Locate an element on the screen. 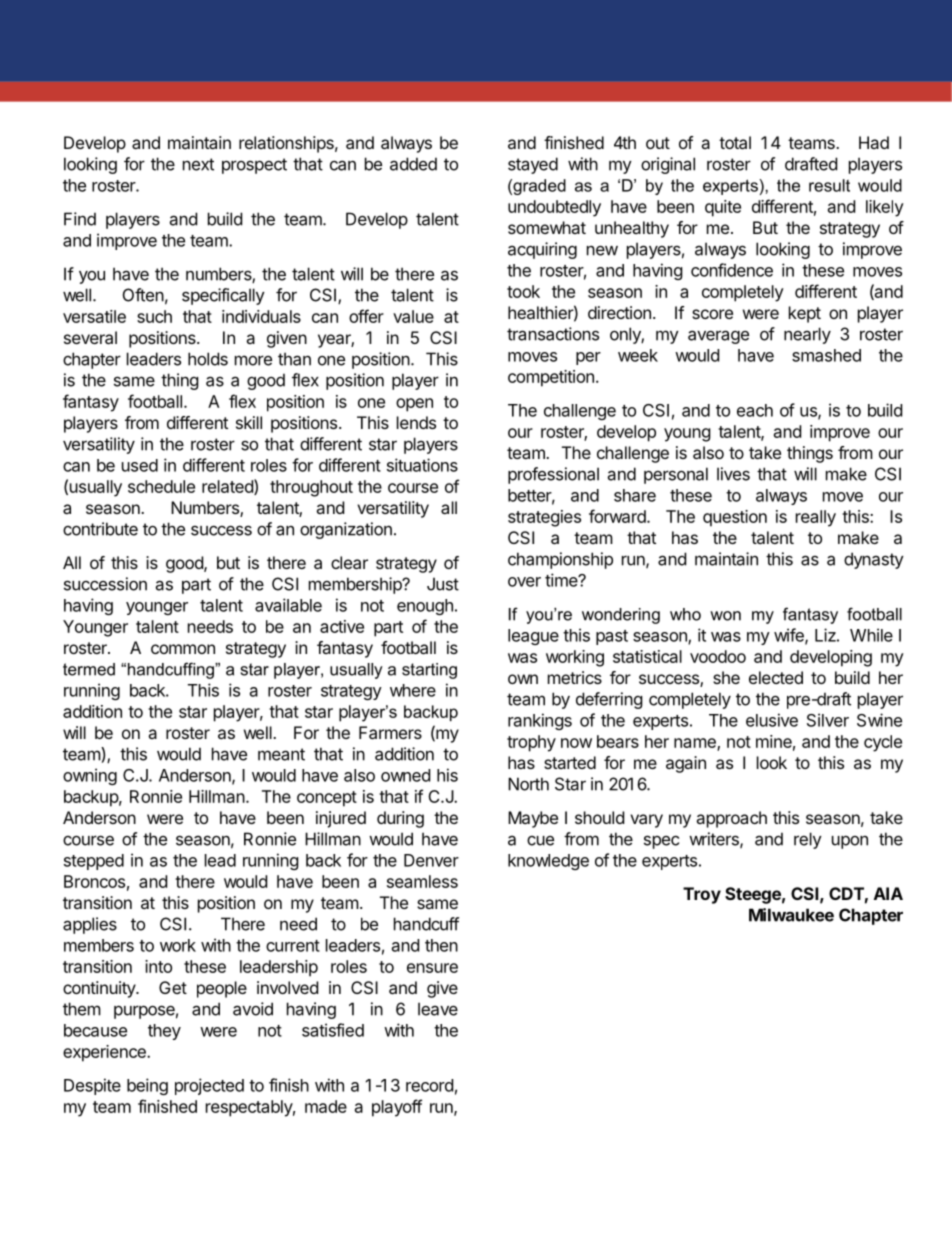 This screenshot has width=952, height=1233. record is located at coordinates (429, 1085).
